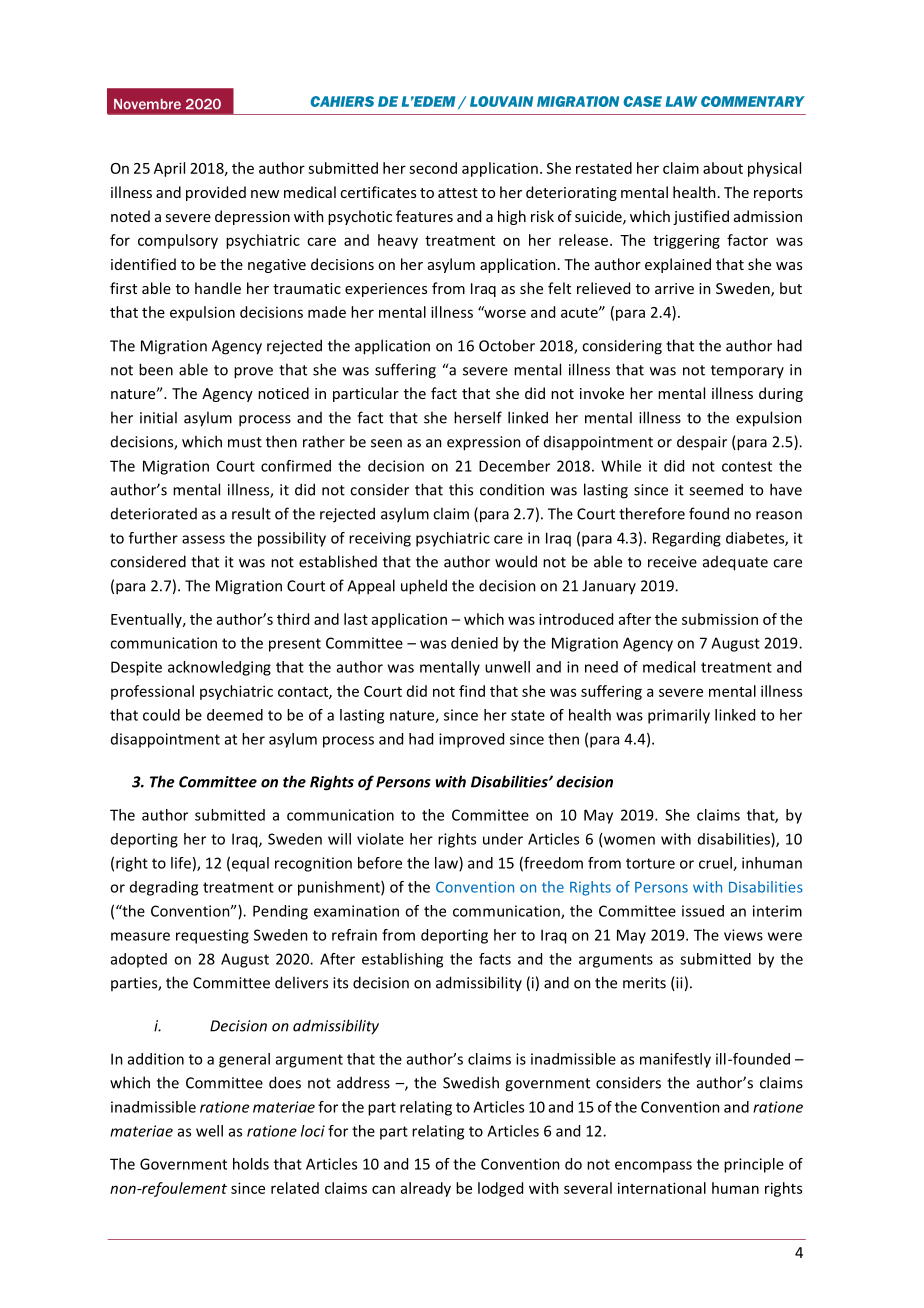 Image resolution: width=924 pixels, height=1308 pixels. What do you see at coordinates (716, 864) in the page?
I see `cruel` at bounding box center [716, 864].
